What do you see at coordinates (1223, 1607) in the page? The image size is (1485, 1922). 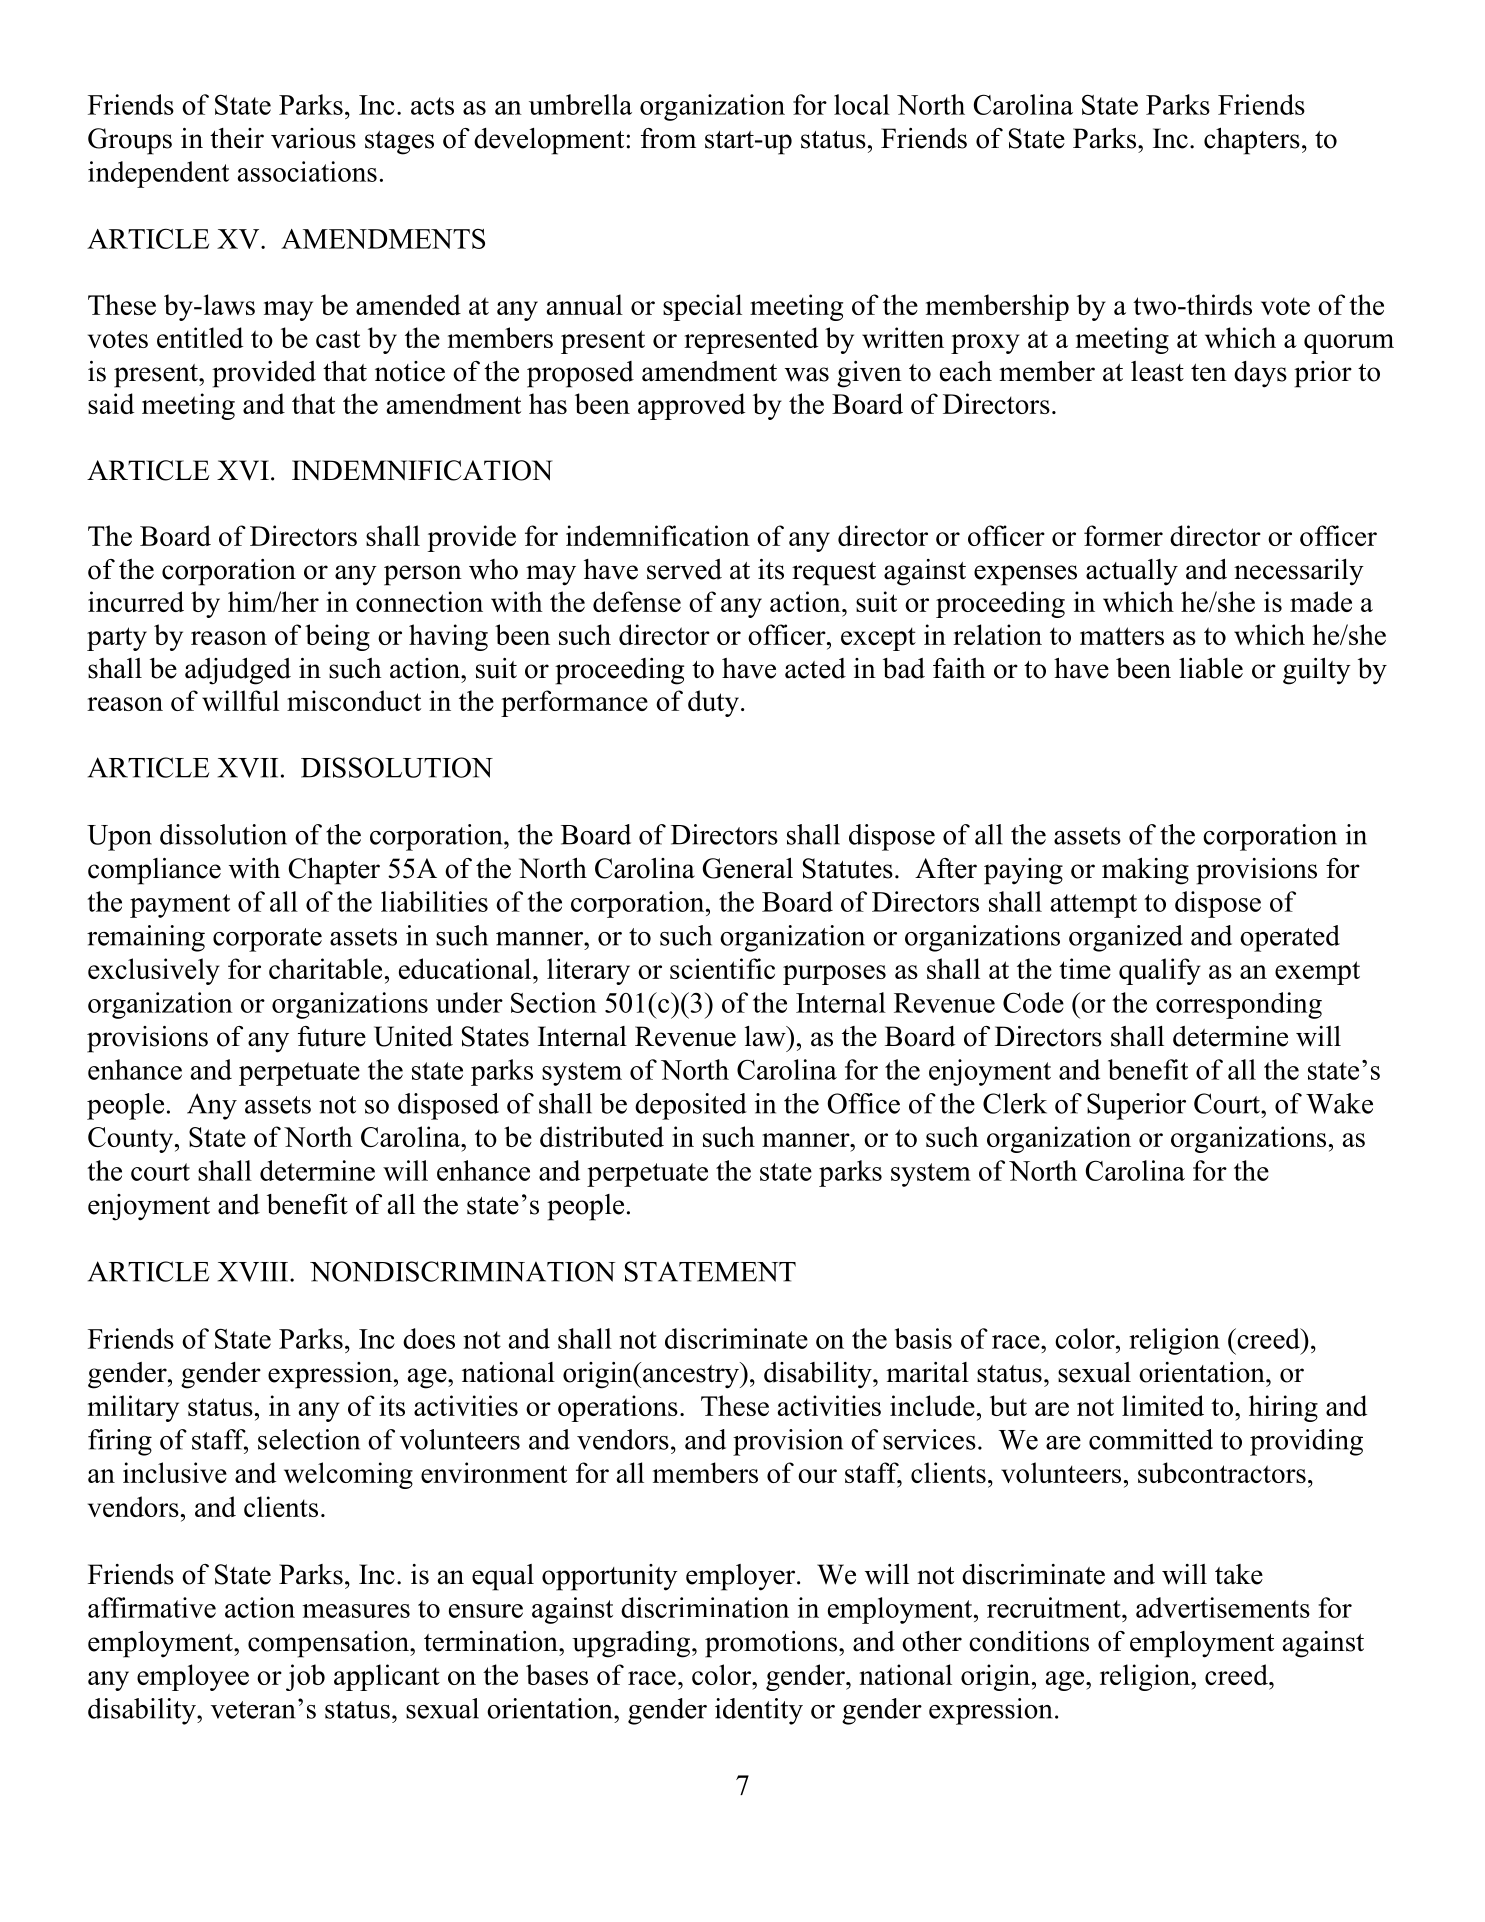 I see `advertisements` at bounding box center [1223, 1607].
